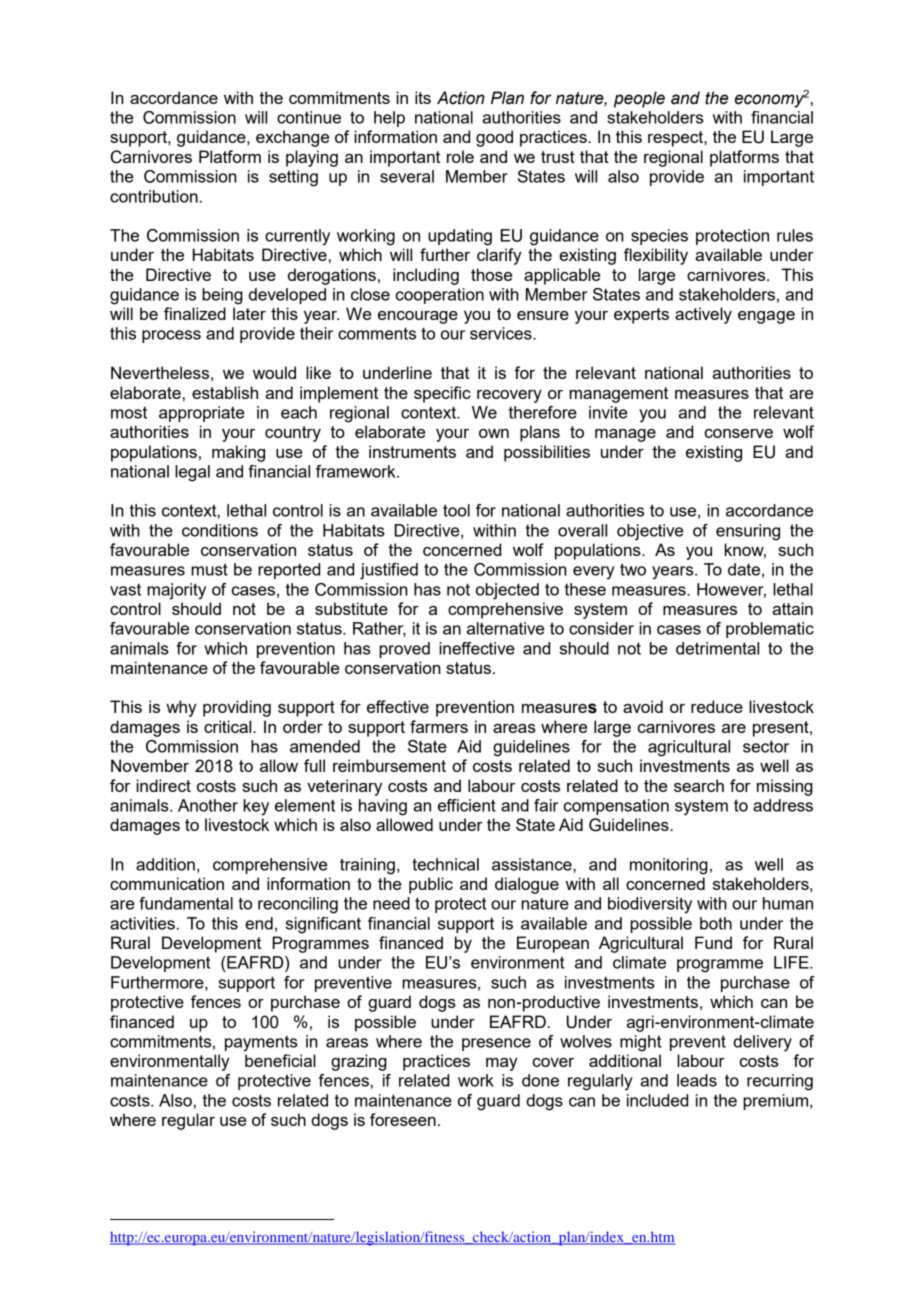 This screenshot has width=924, height=1308. Describe the element at coordinates (494, 138) in the screenshot. I see `good` at that location.
